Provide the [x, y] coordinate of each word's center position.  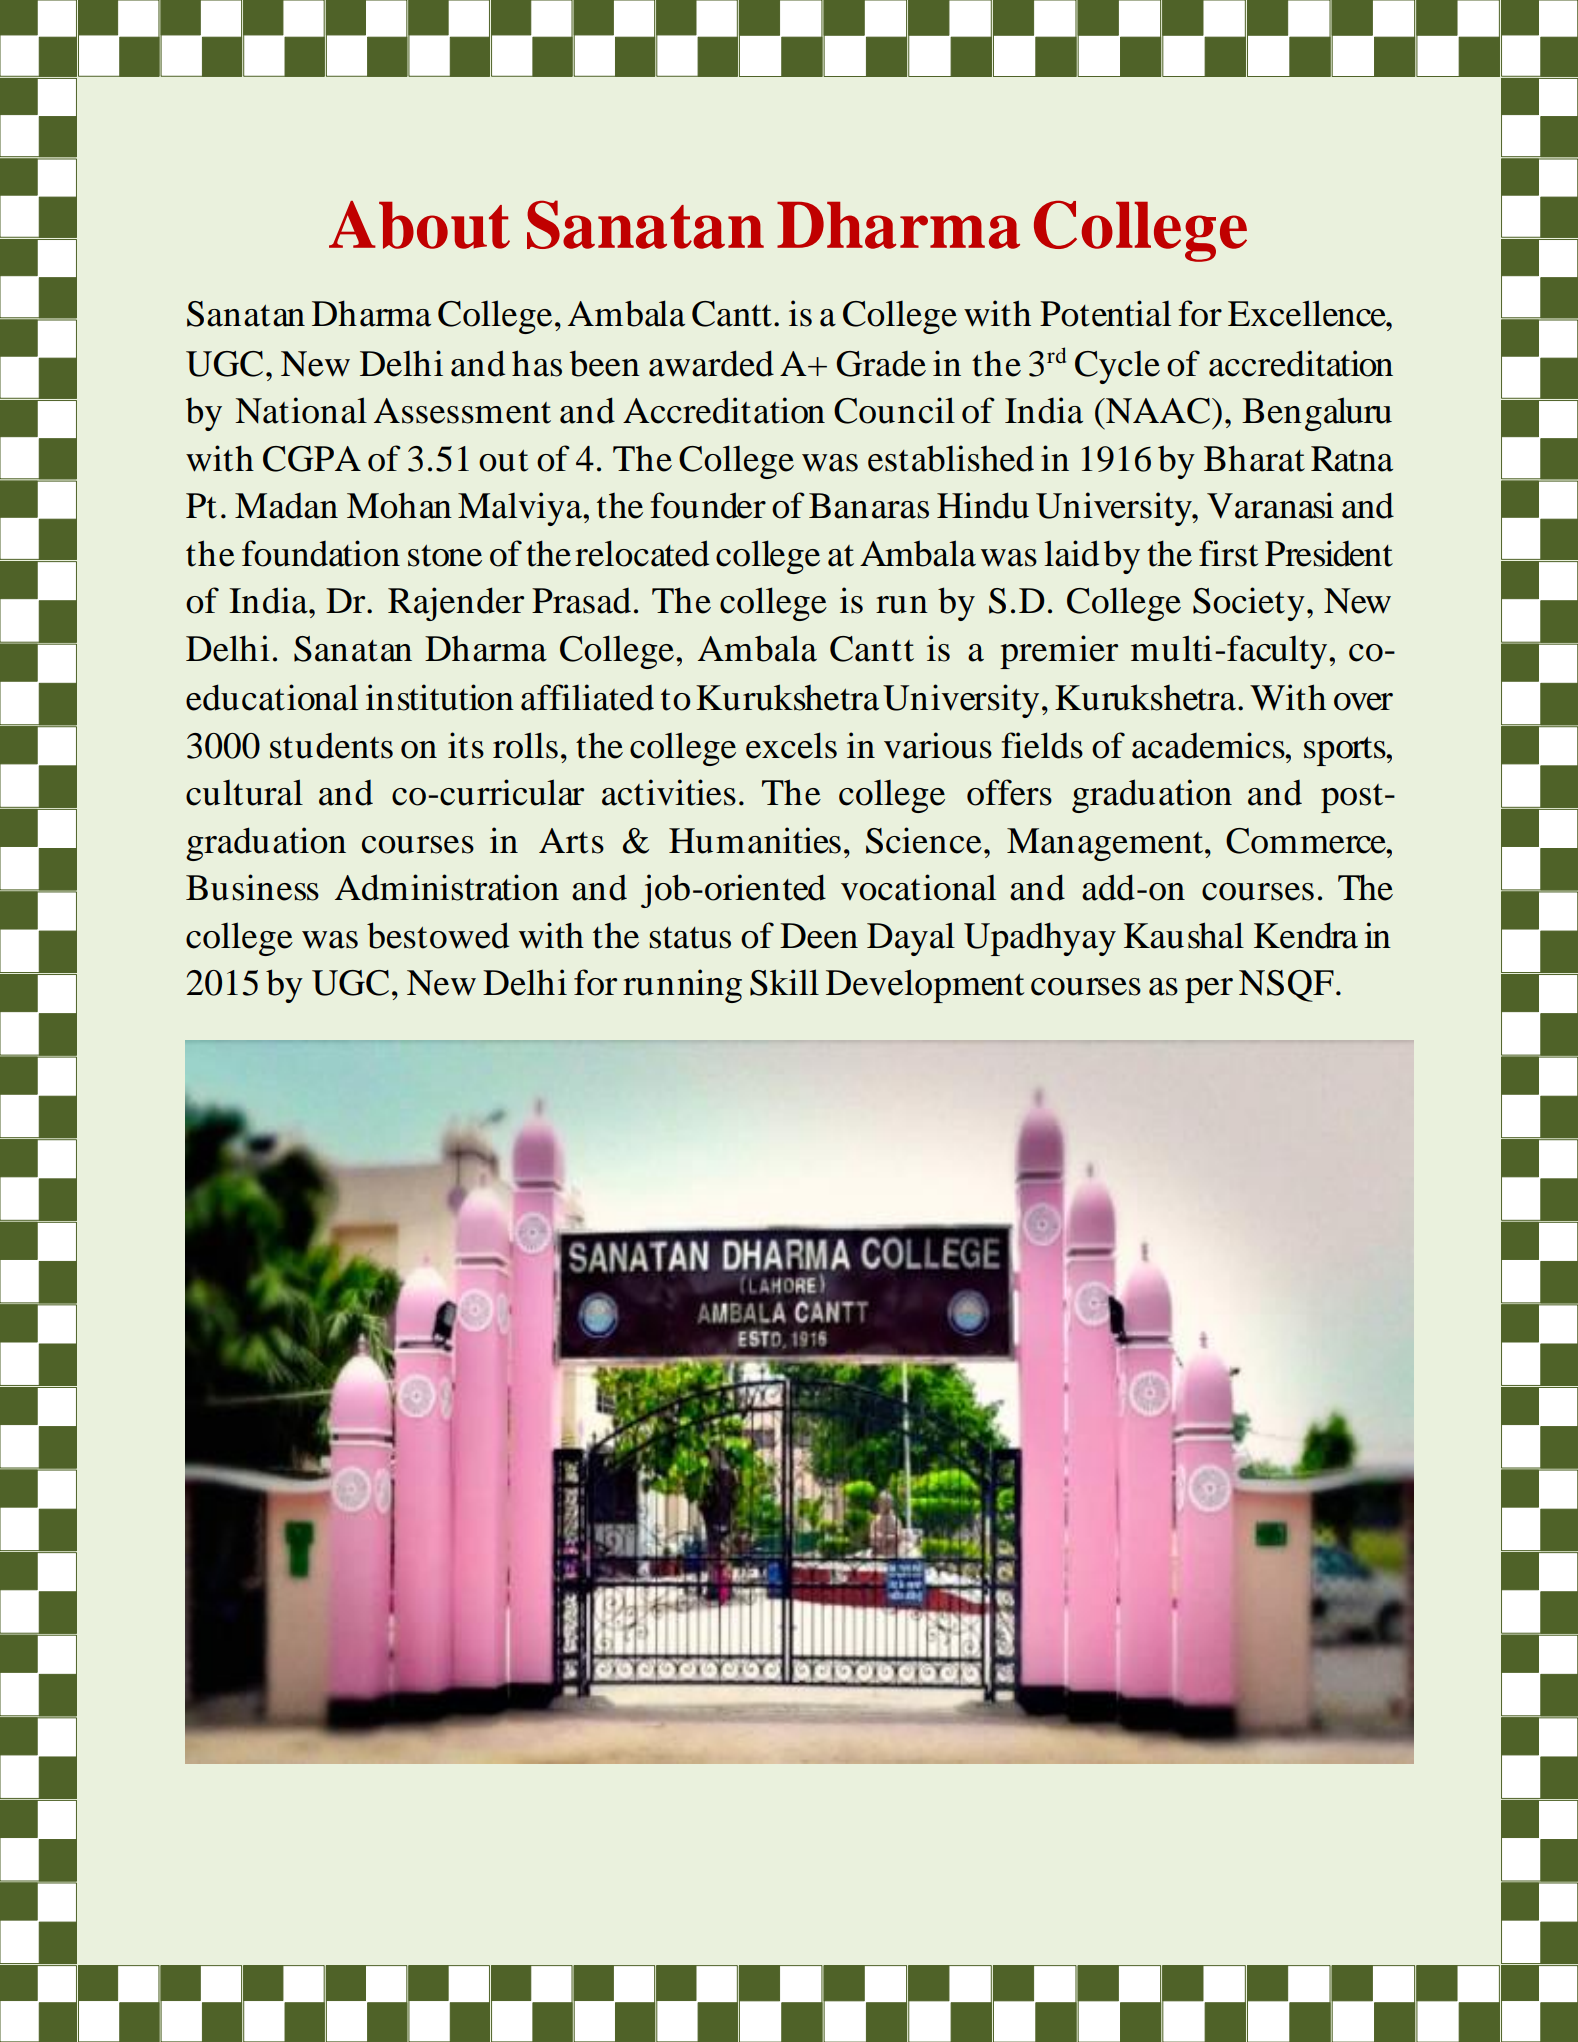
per [1209, 990]
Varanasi [1270, 505]
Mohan [399, 505]
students [331, 746]
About [419, 225]
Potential [1105, 313]
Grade [881, 364]
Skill [784, 982]
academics [1209, 745]
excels [791, 745]
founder [708, 505]
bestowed [438, 935]
